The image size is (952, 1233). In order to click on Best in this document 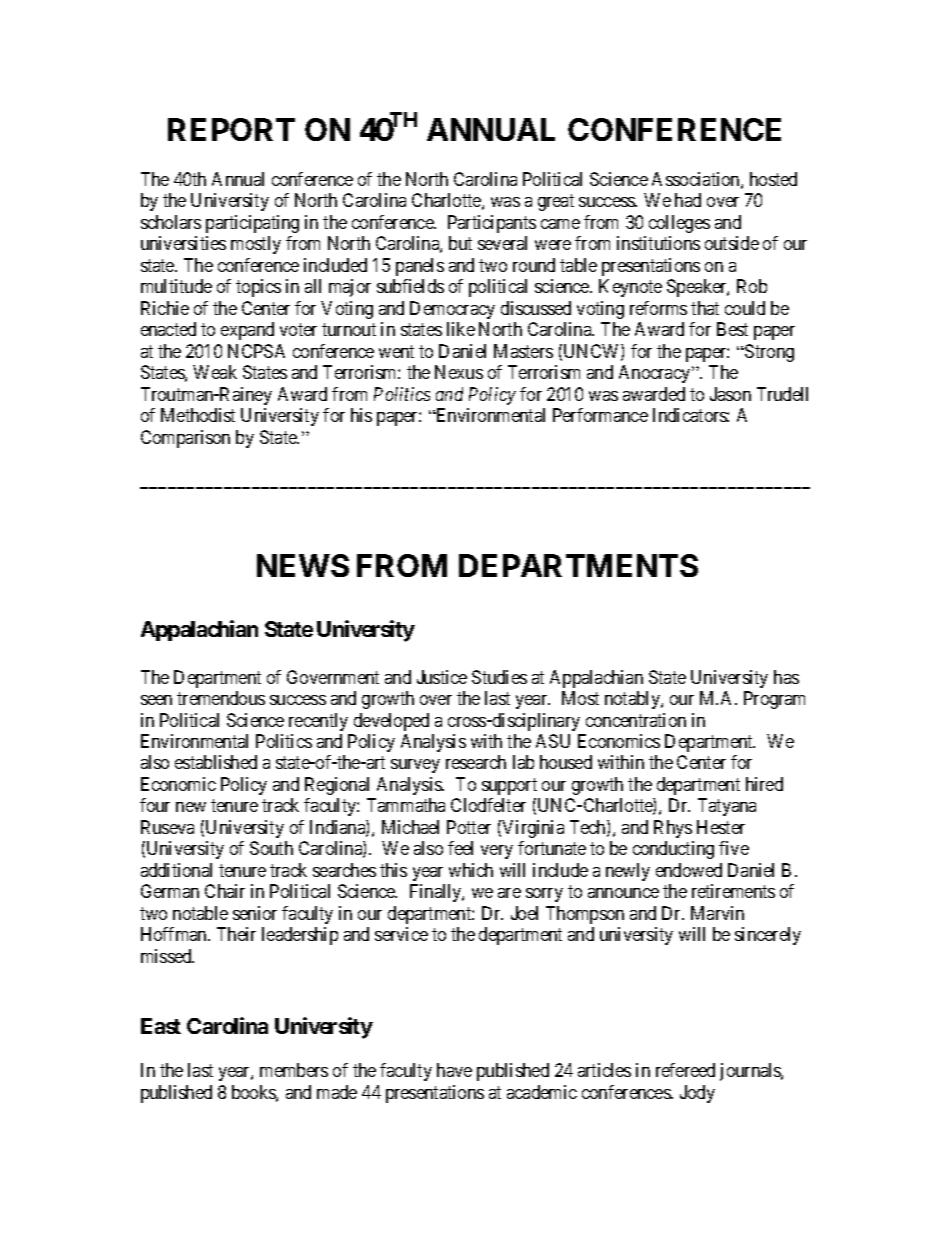, I will do `click(732, 329)`.
